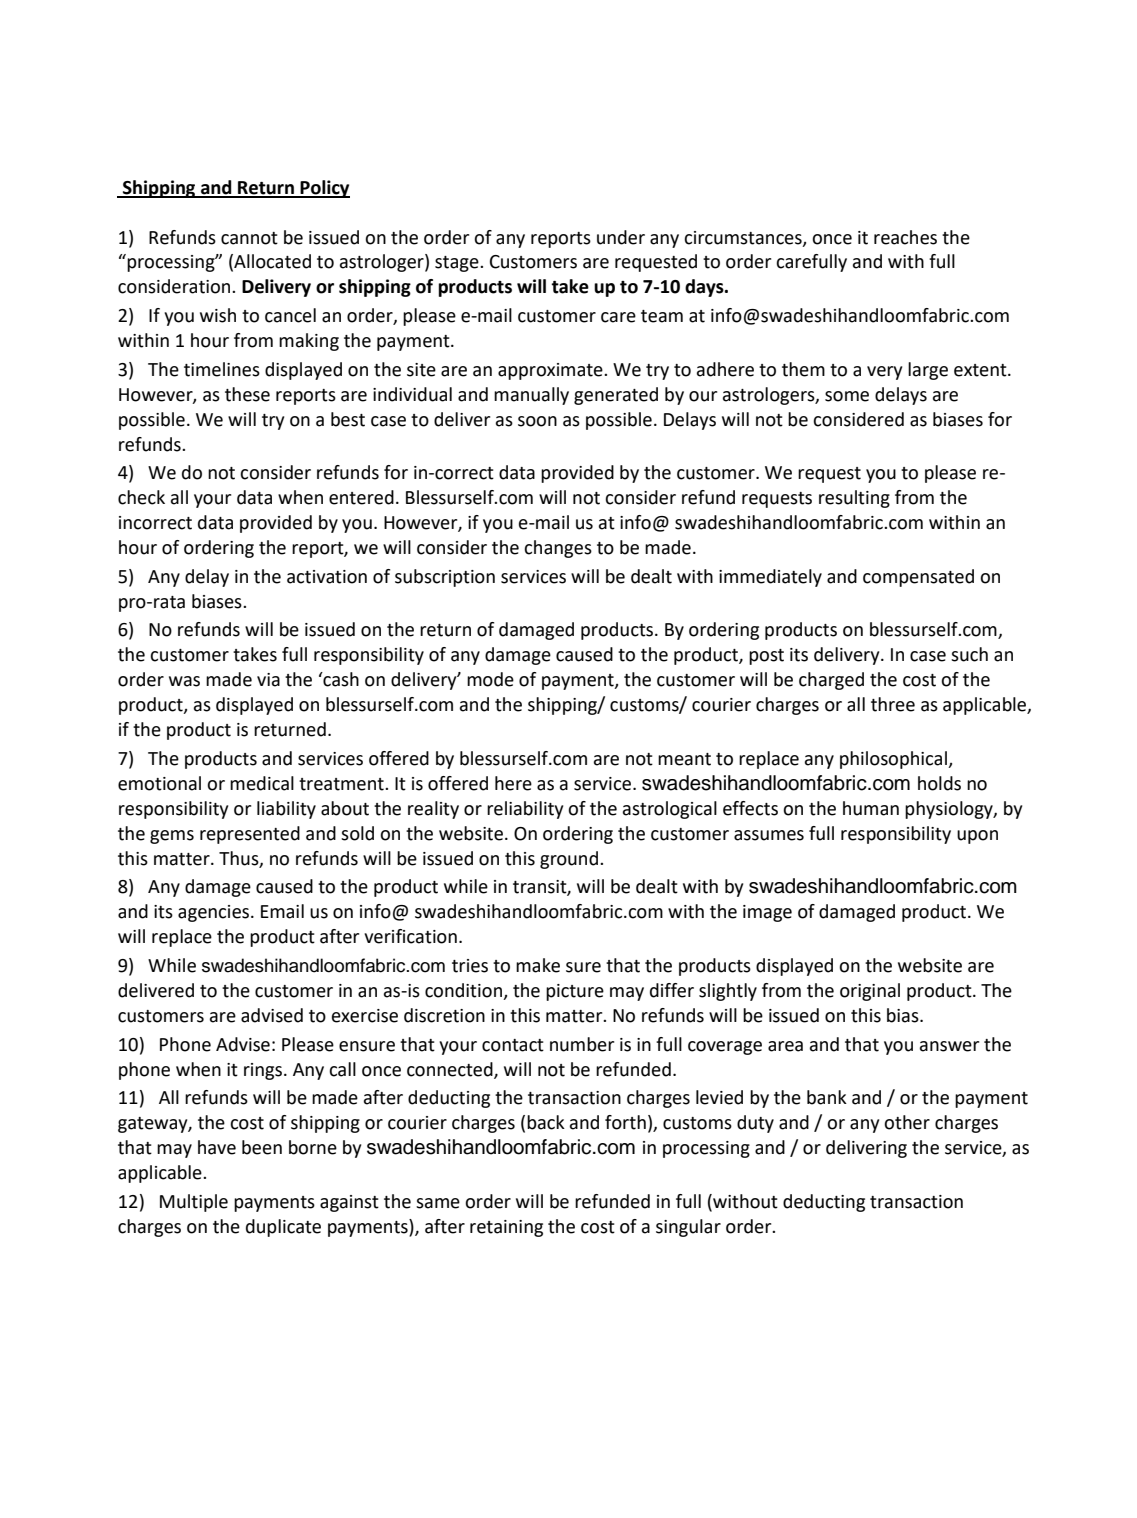  Describe the element at coordinates (283, 1228) in the page. I see `duplicate` at that location.
